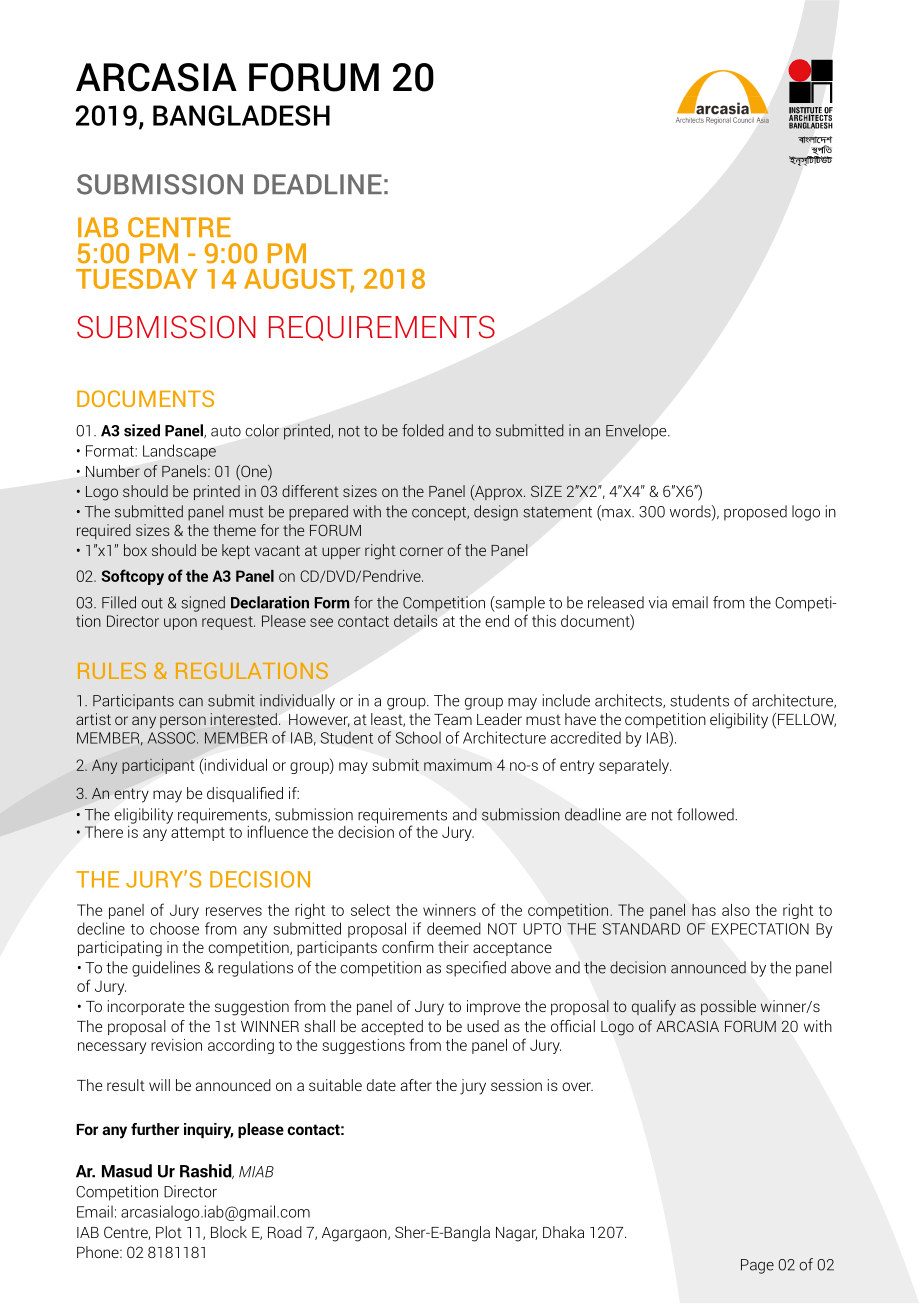  I want to click on TUESDAY, so click(137, 279).
